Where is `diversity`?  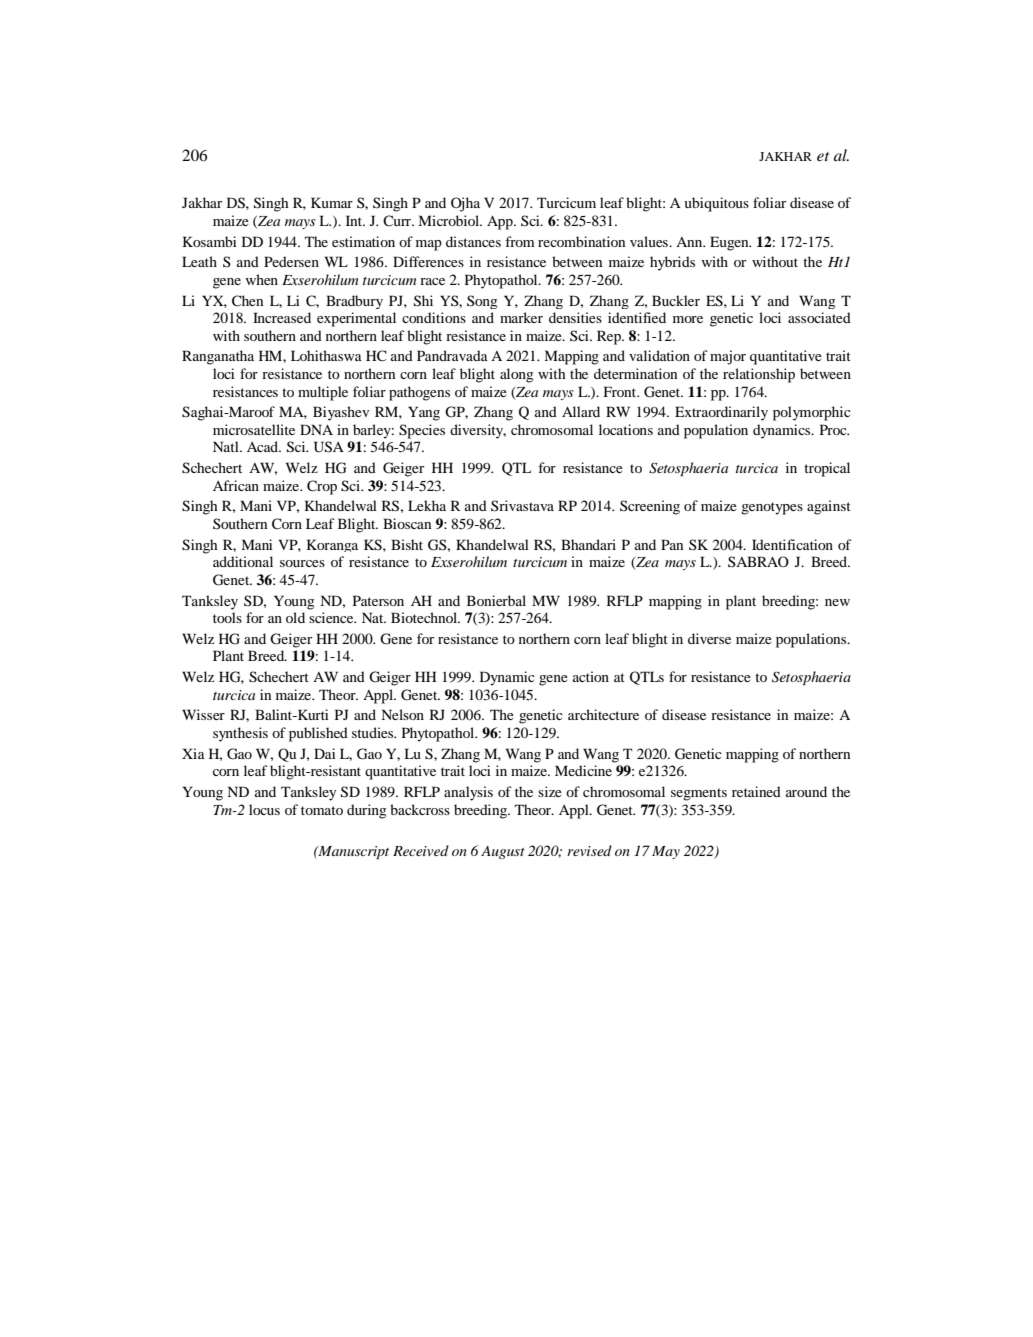
diversity is located at coordinates (478, 431).
